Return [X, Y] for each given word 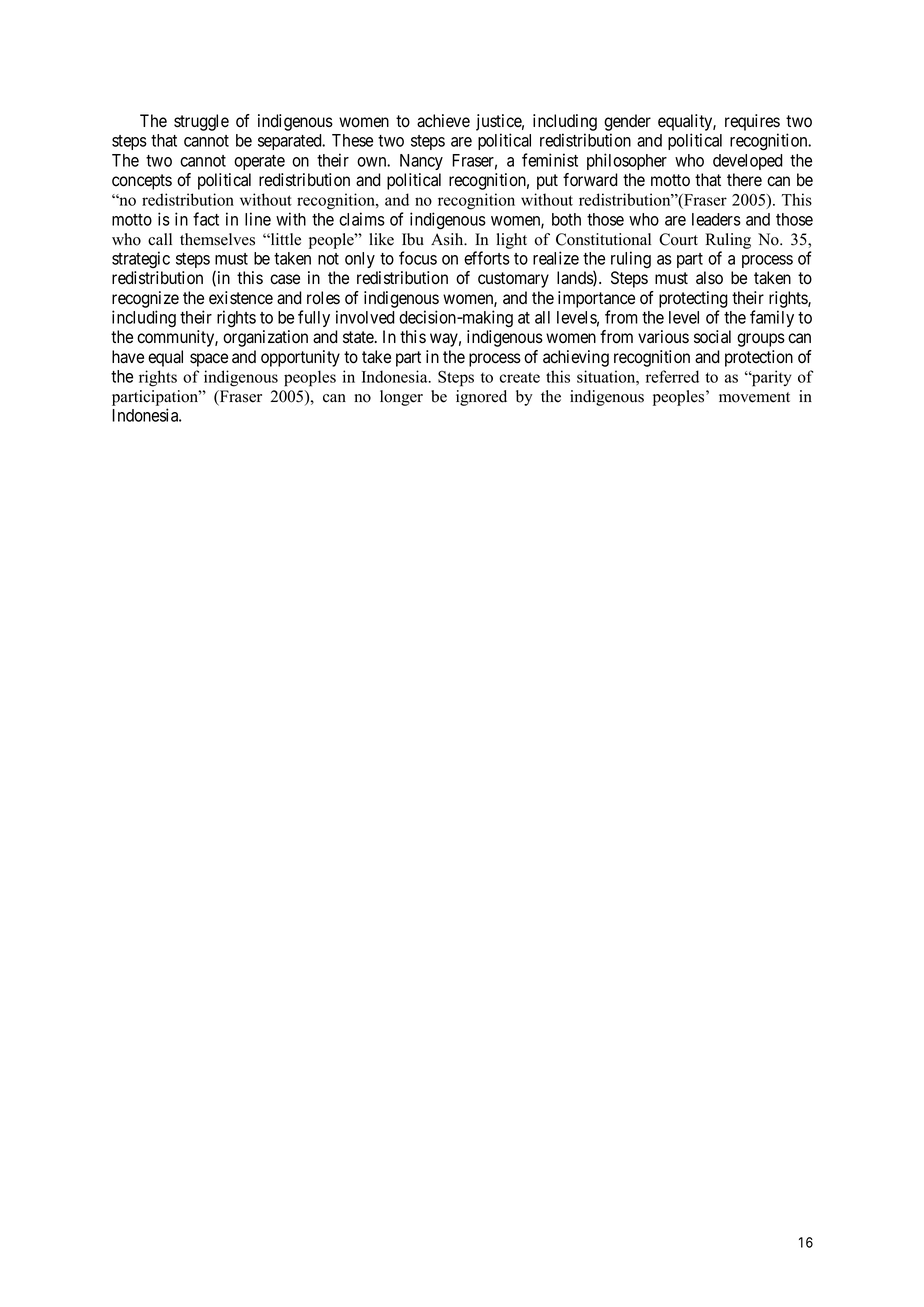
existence [241, 298]
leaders [716, 219]
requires [752, 122]
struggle [201, 122]
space [209, 360]
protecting [693, 299]
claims [362, 219]
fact [206, 219]
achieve [443, 121]
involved [365, 317]
